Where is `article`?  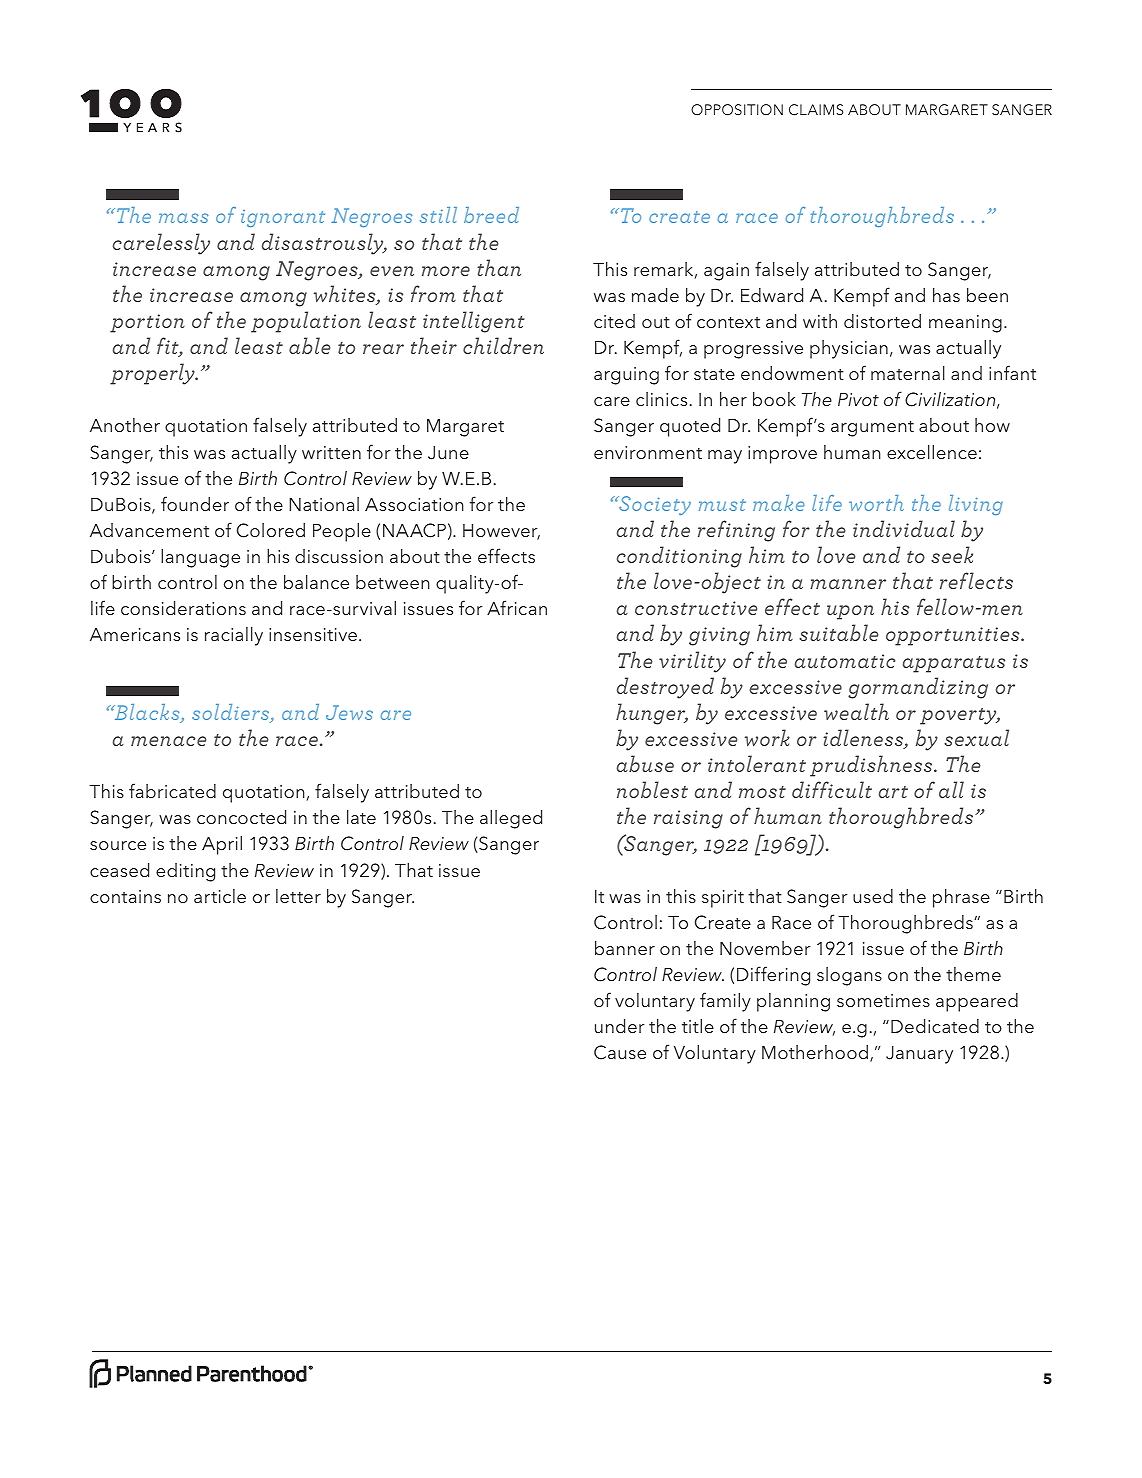
article is located at coordinates (220, 896).
